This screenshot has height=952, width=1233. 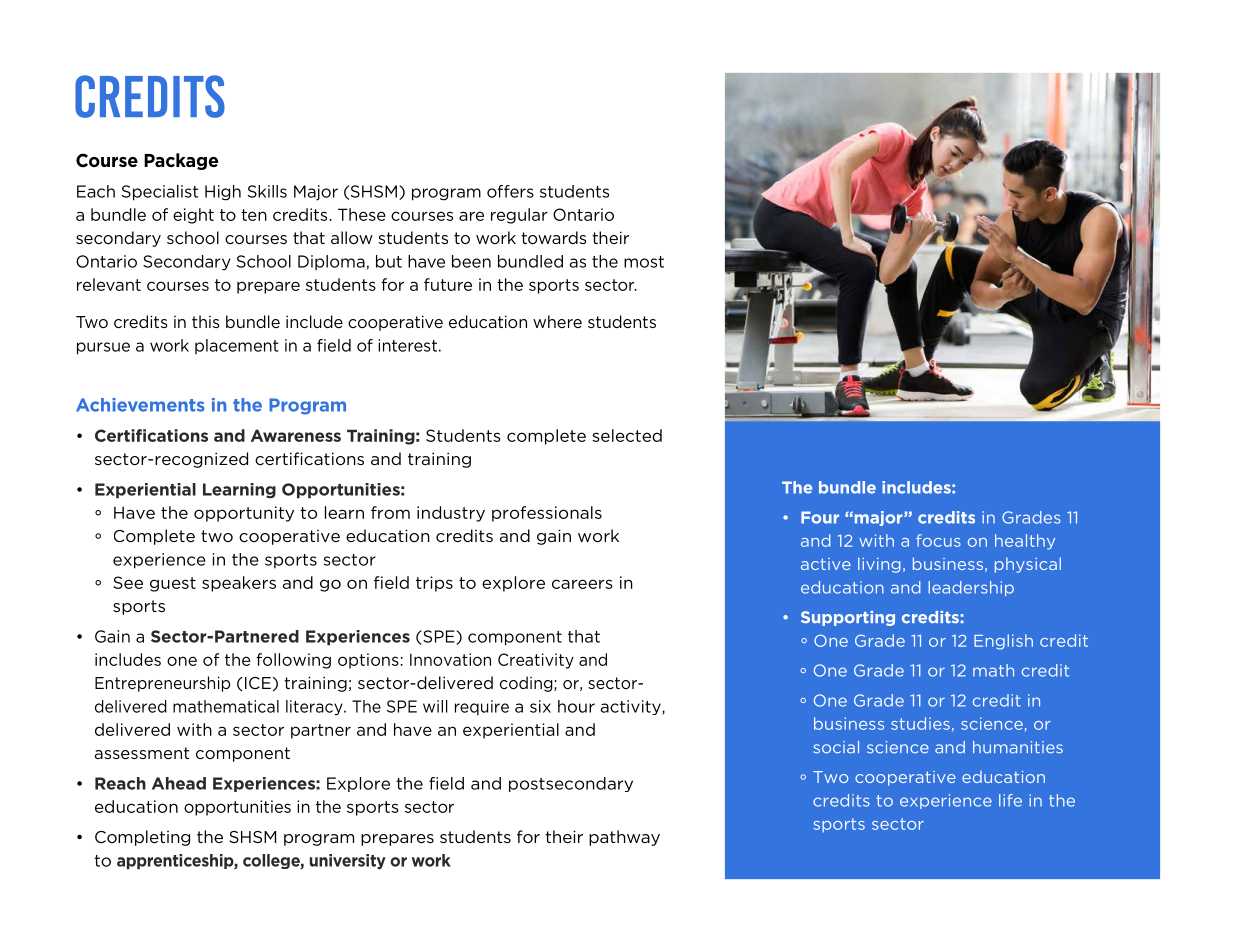 What do you see at coordinates (644, 262) in the screenshot?
I see `most` at bounding box center [644, 262].
